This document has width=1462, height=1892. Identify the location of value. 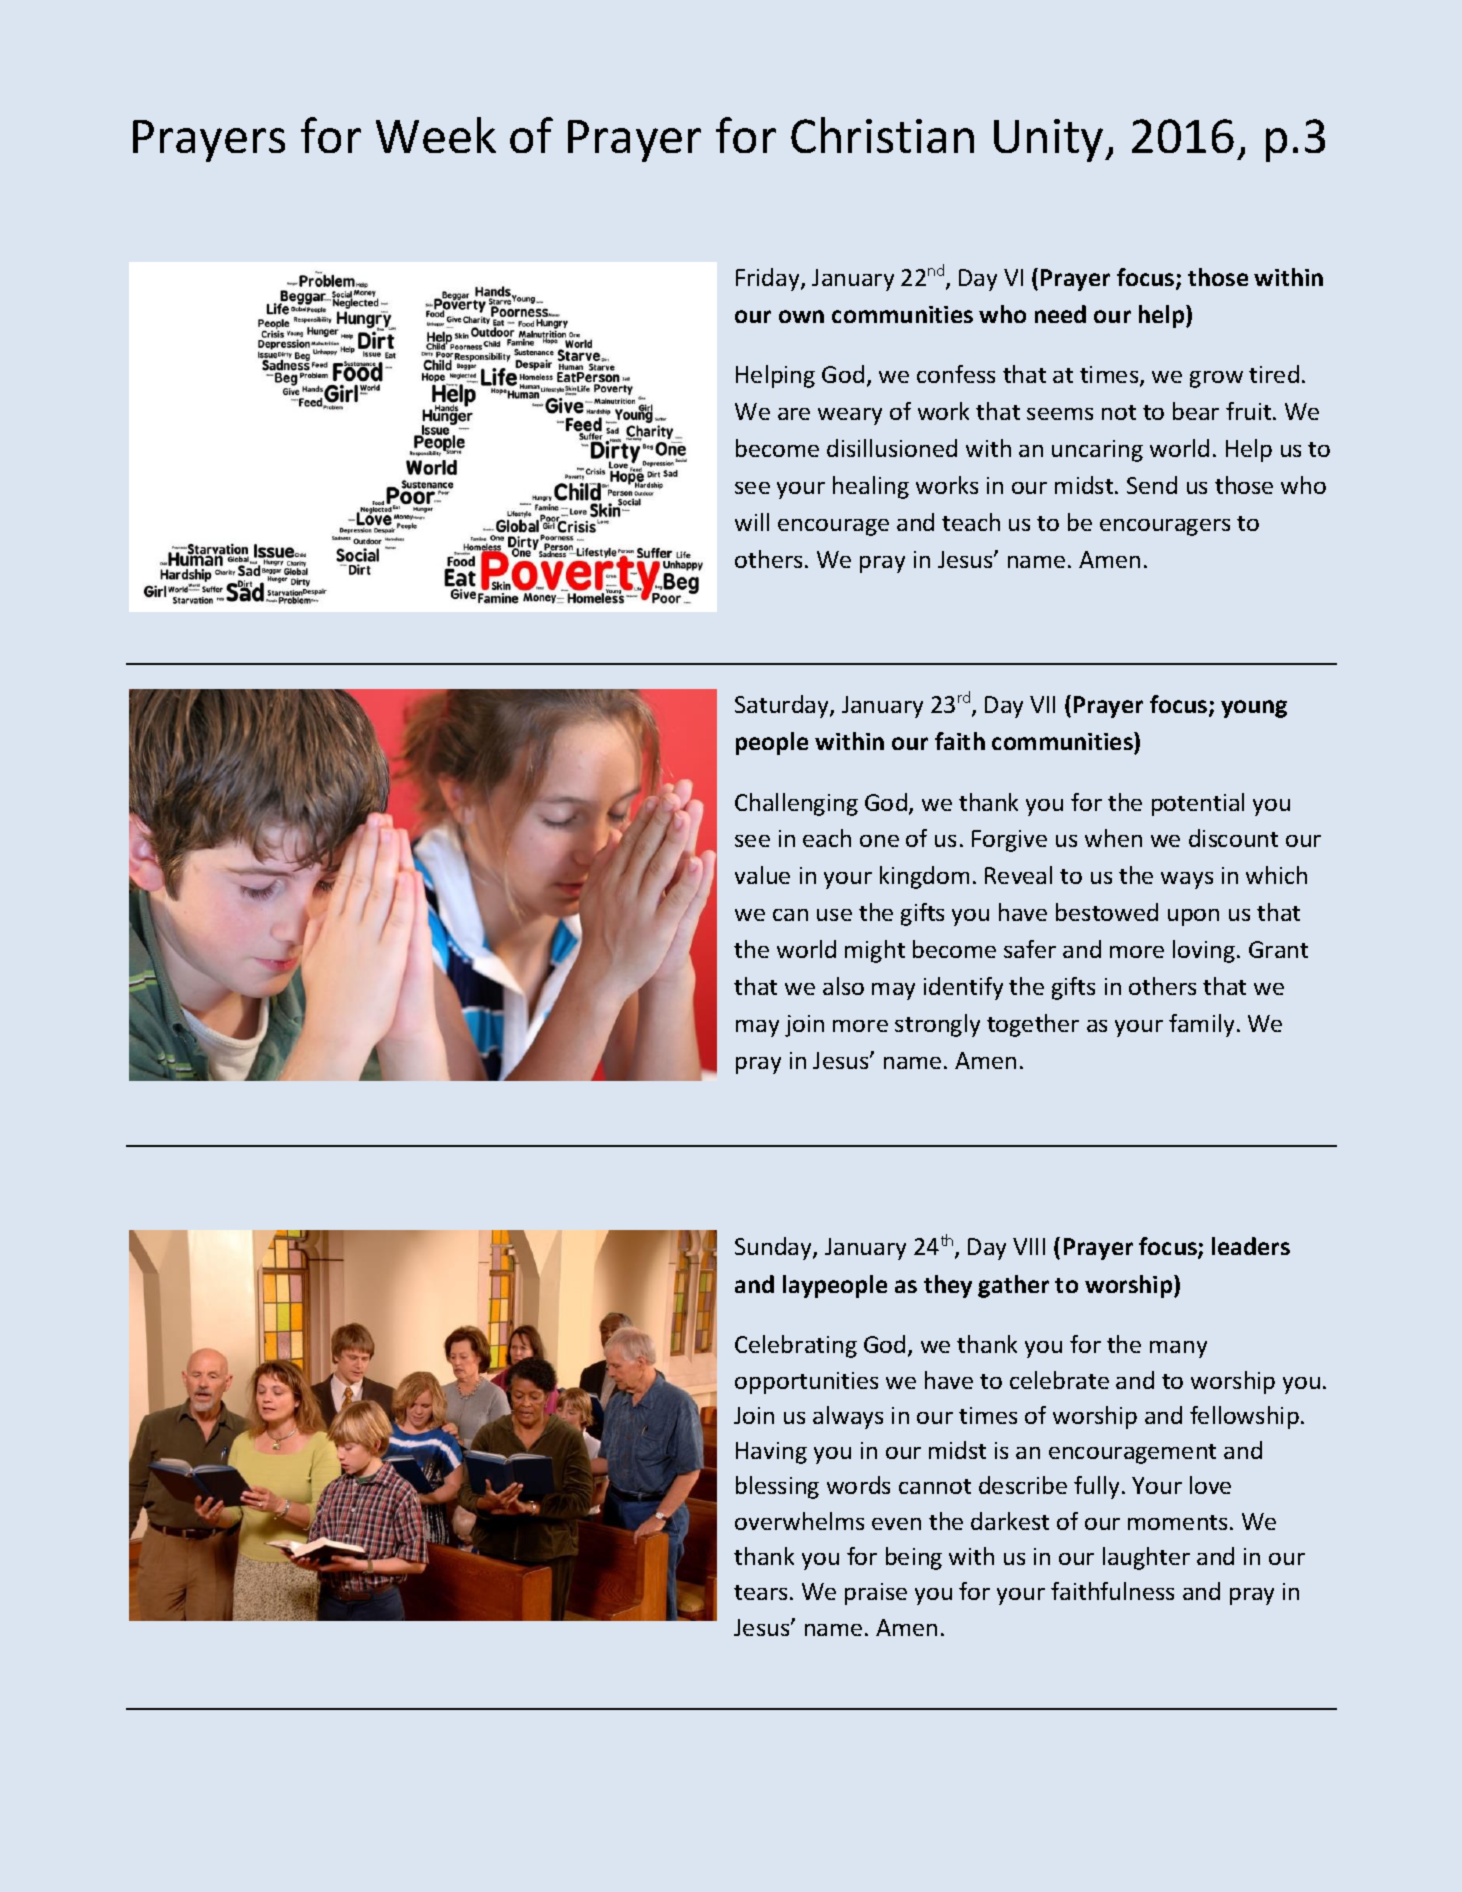
(762, 875).
